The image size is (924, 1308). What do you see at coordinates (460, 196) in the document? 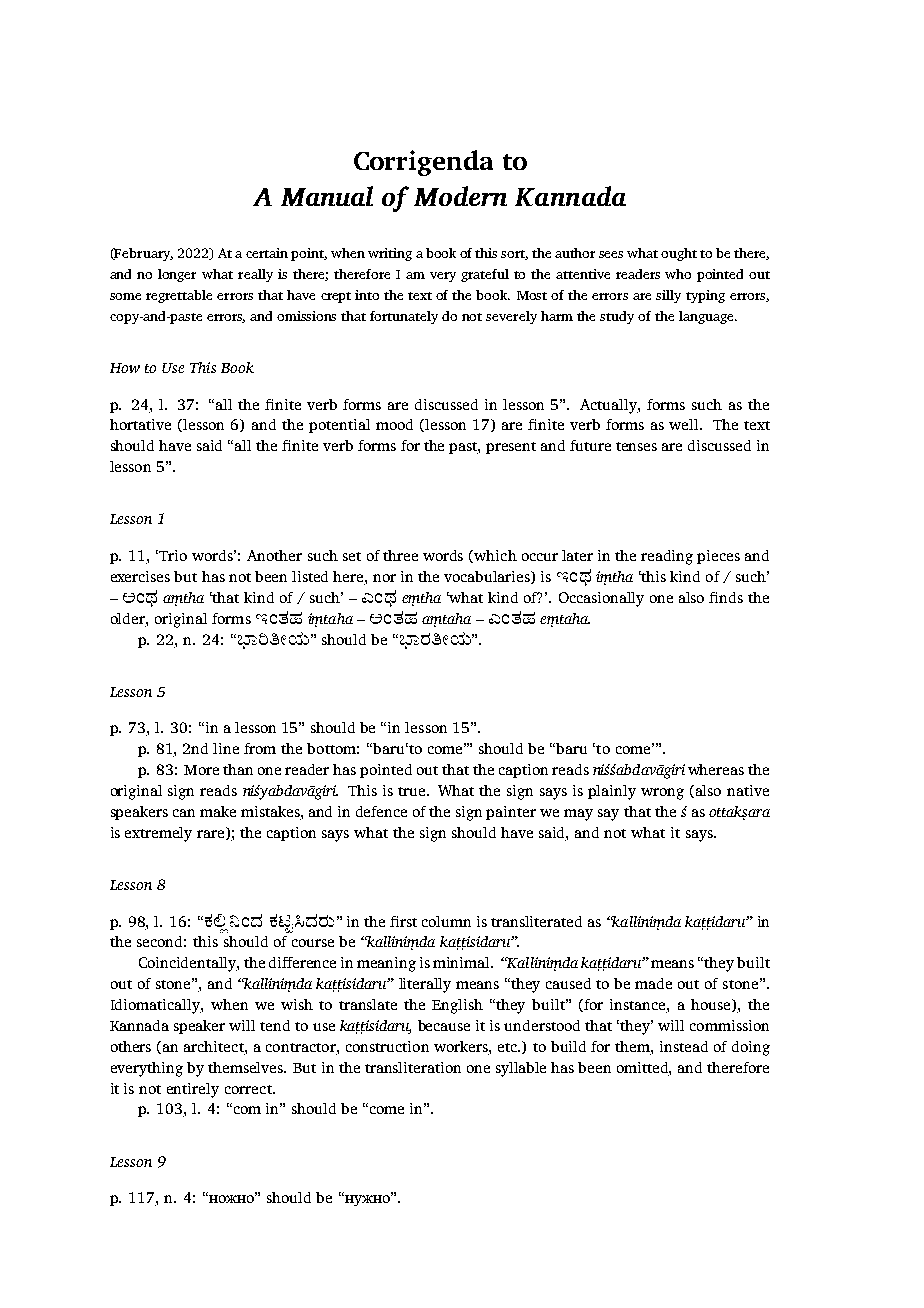
I see `Modern` at bounding box center [460, 196].
